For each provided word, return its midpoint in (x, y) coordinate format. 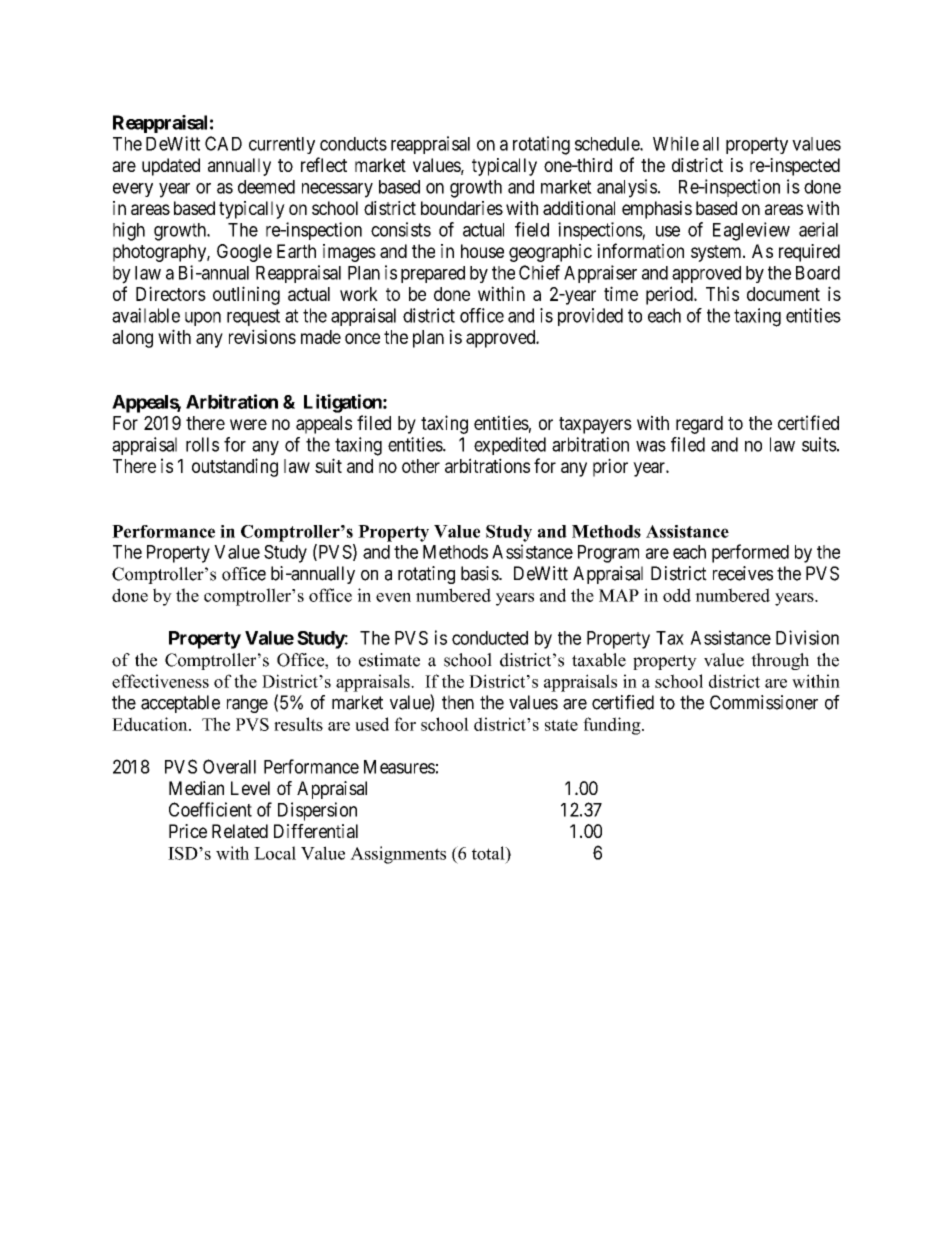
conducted (490, 638)
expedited (510, 446)
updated (171, 167)
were (248, 424)
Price (188, 831)
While (676, 143)
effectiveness (160, 681)
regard (699, 425)
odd (677, 595)
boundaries (462, 208)
